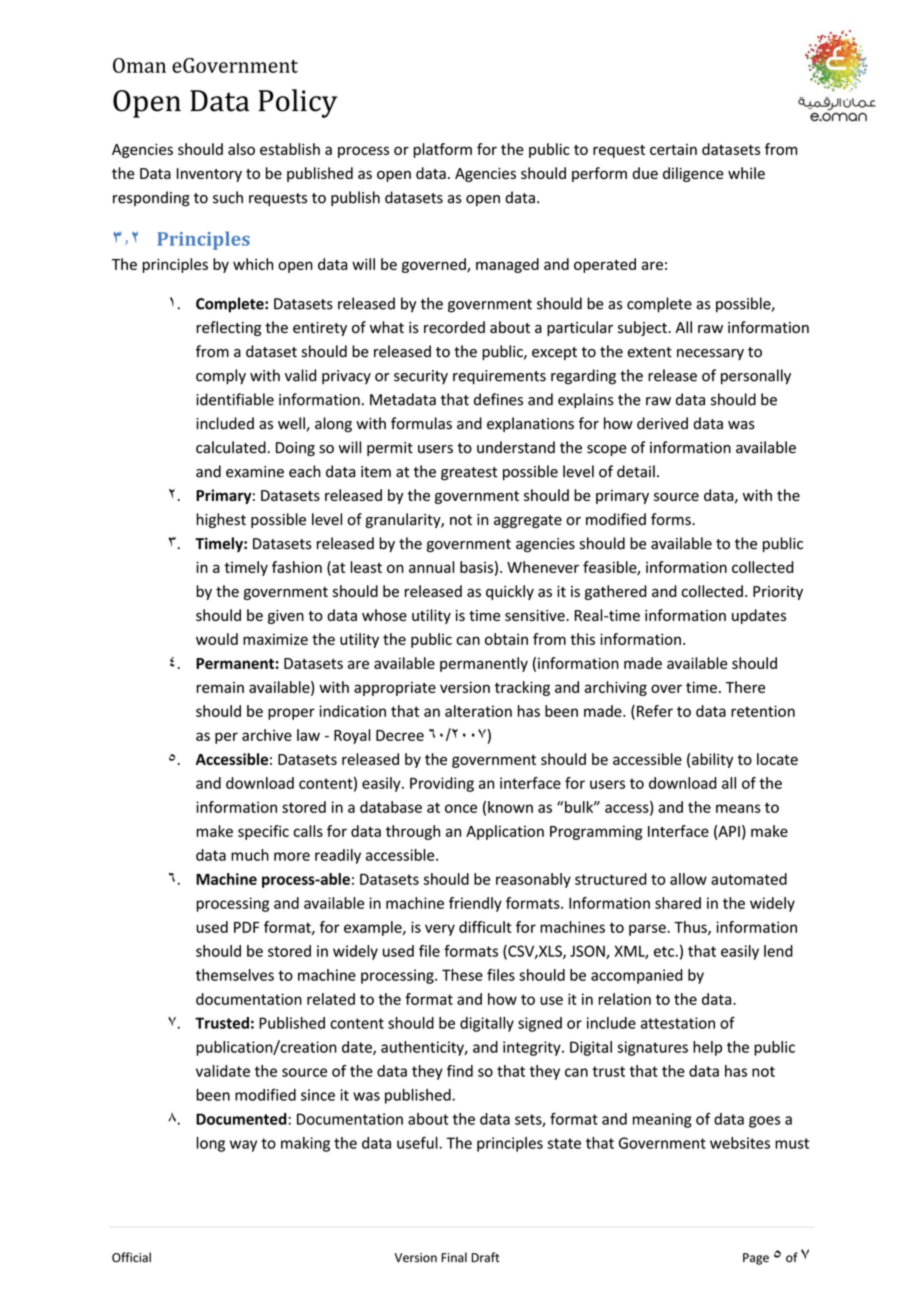  Describe the element at coordinates (442, 150) in the document. I see `platform` at that location.
